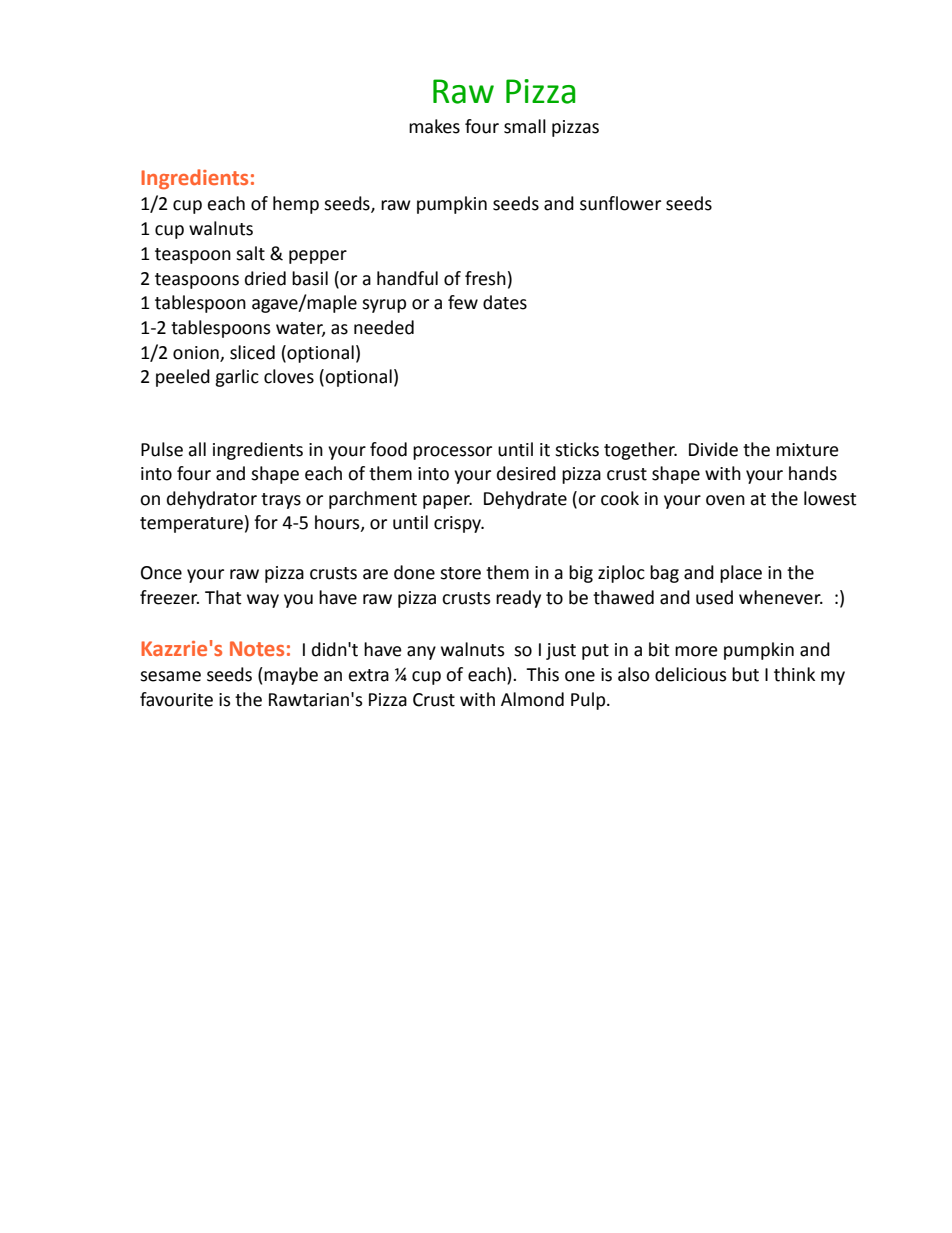 The image size is (952, 1233). Describe the element at coordinates (289, 376) in the document. I see `cloves` at that location.
